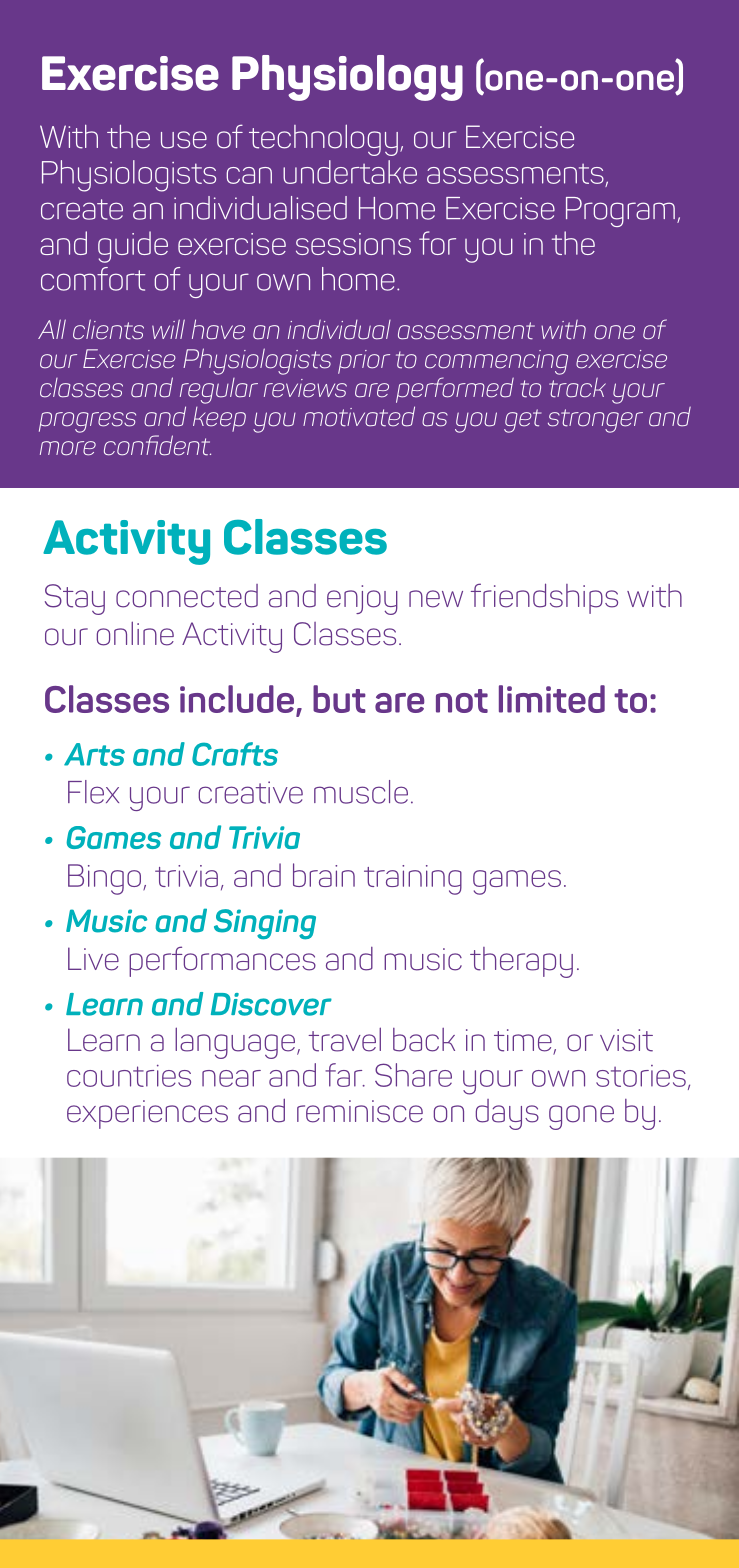 The image size is (739, 1568). I want to click on countries, so click(129, 1076).
